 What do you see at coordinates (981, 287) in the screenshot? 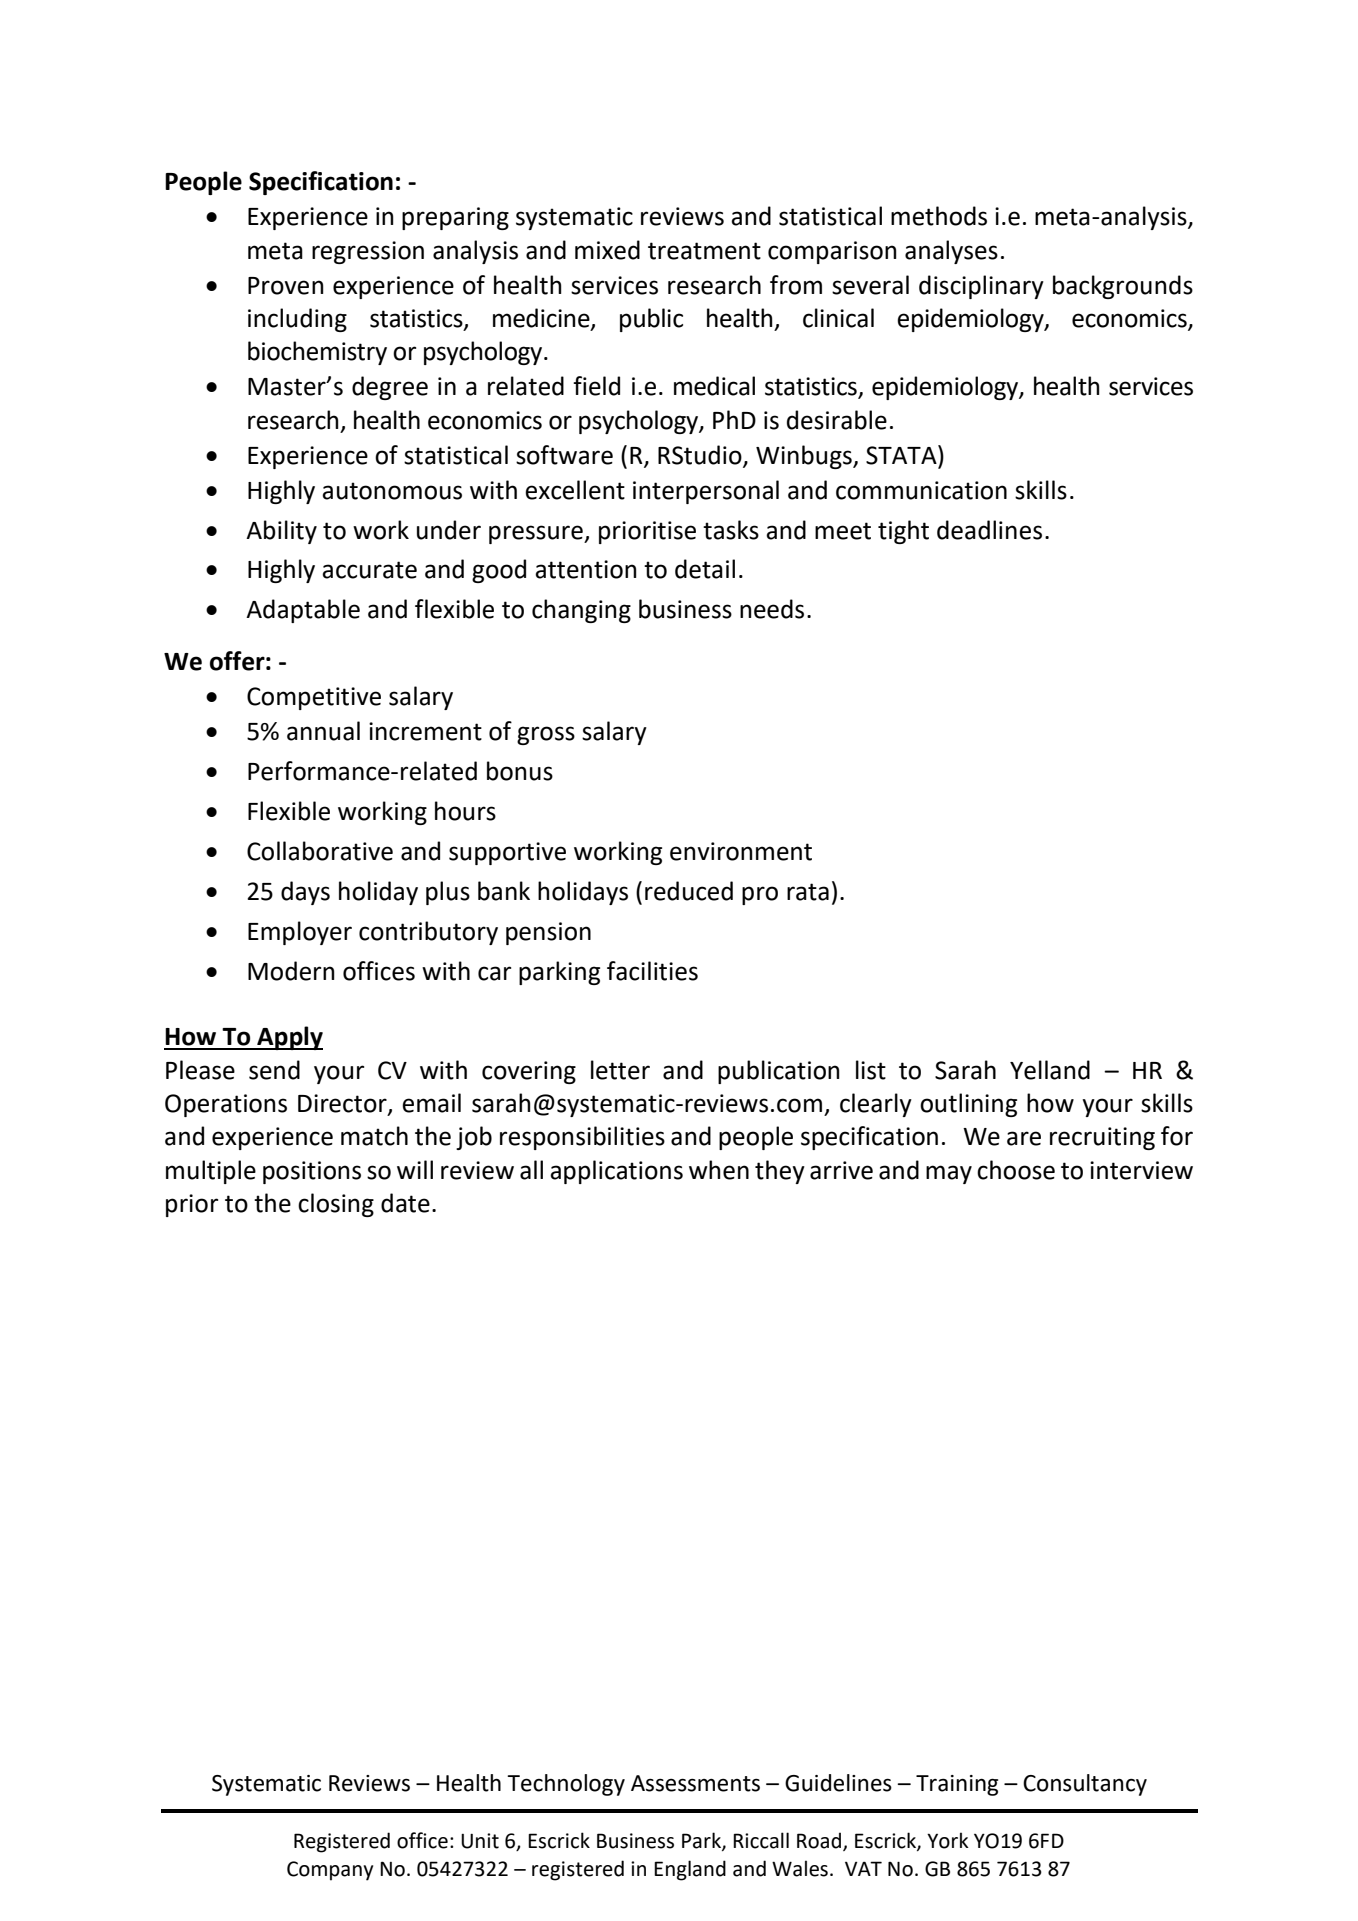
I see `disciplinary` at bounding box center [981, 287].
